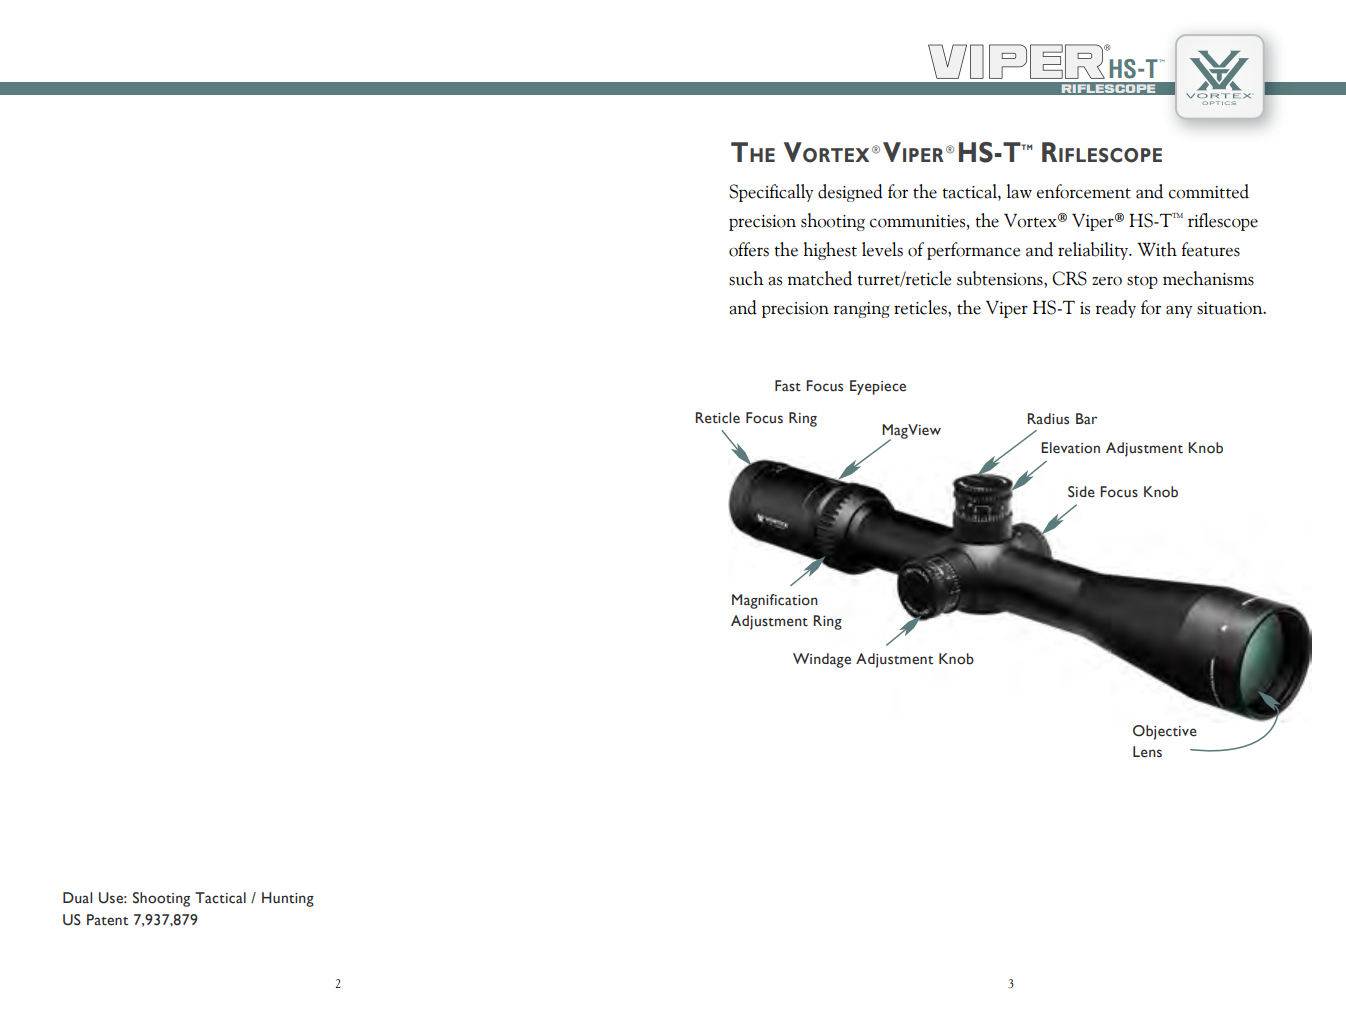  What do you see at coordinates (746, 278) in the screenshot?
I see `such` at bounding box center [746, 278].
